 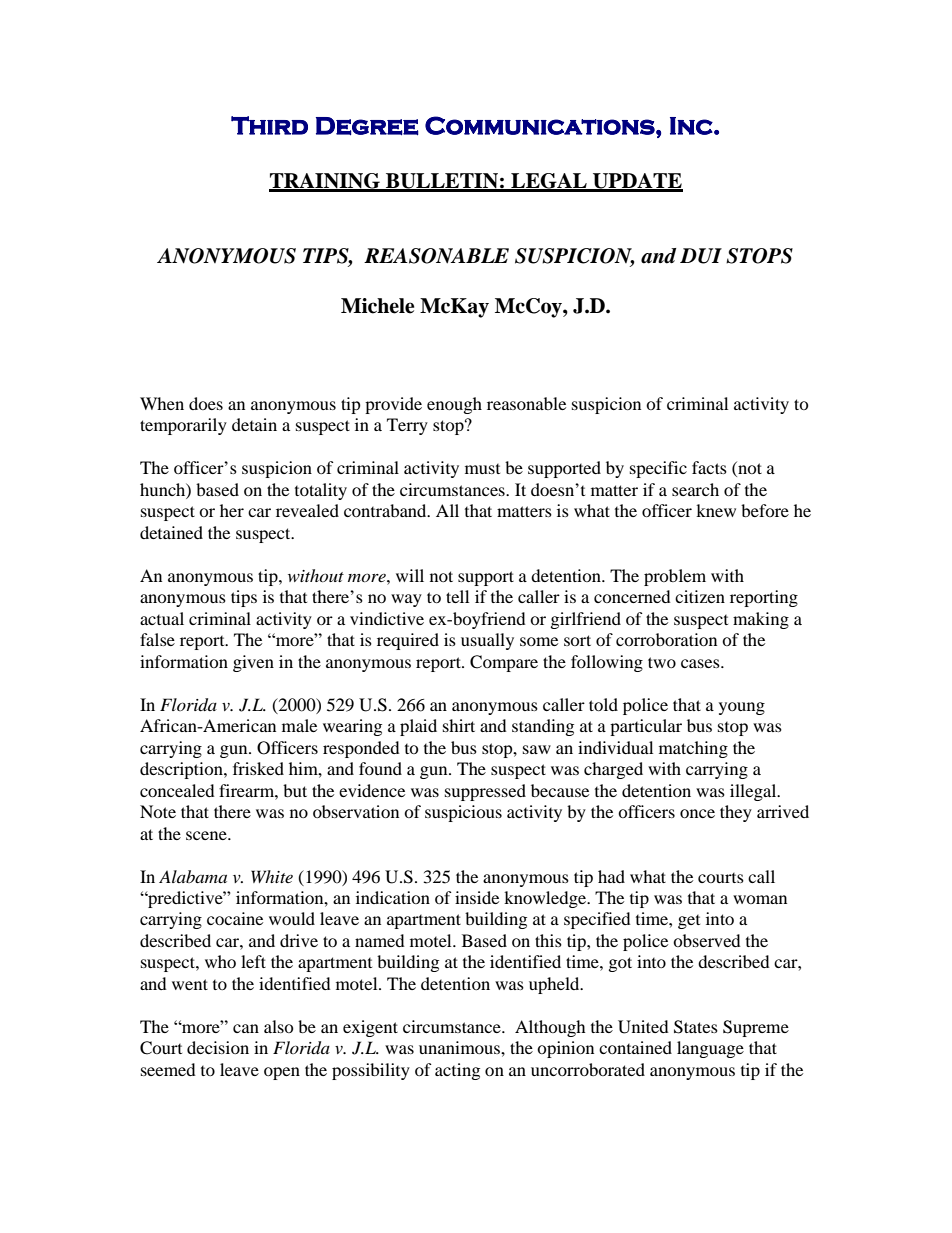 What do you see at coordinates (183, 426) in the document?
I see `temporarily` at bounding box center [183, 426].
